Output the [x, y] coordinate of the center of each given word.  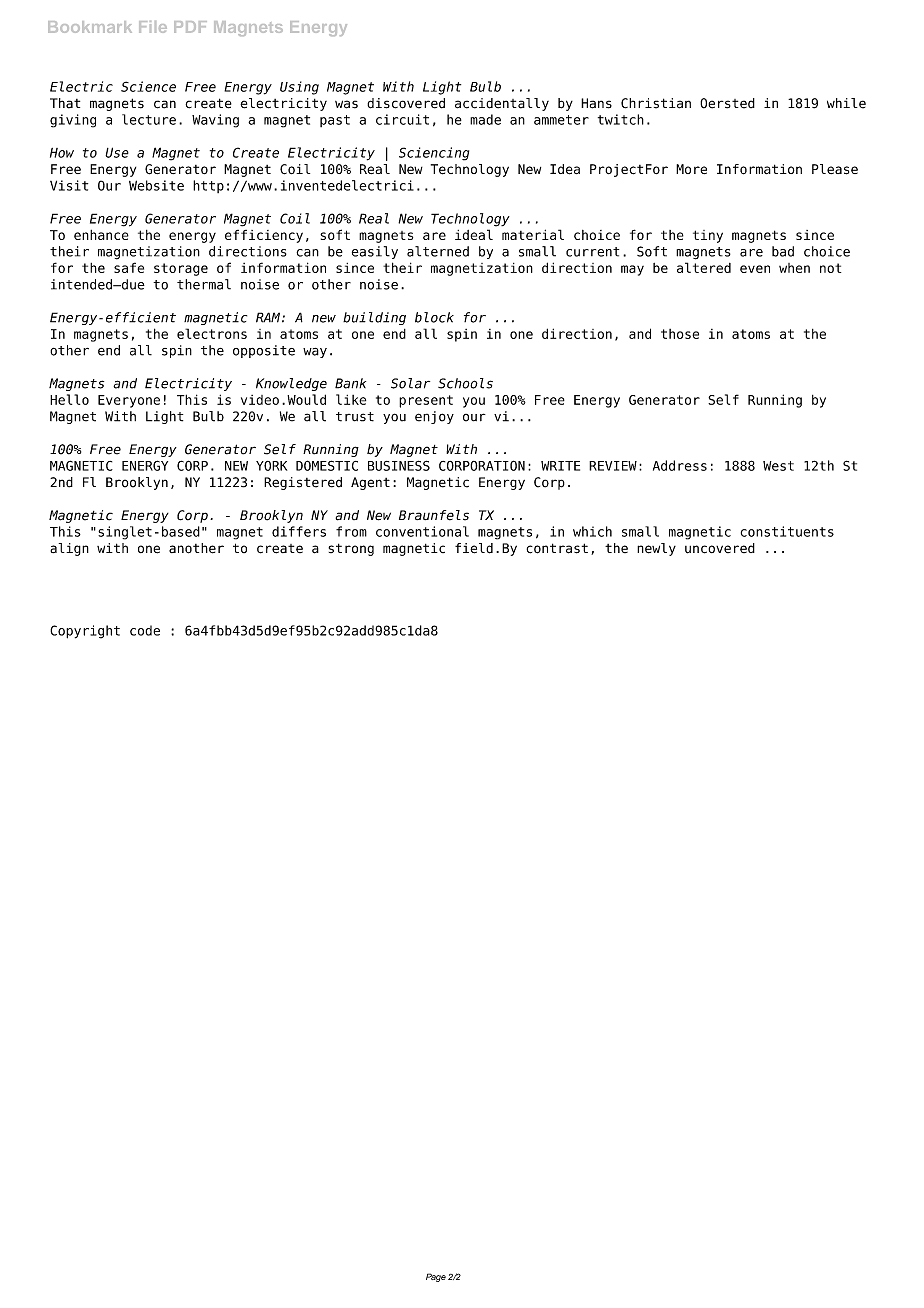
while [846, 103]
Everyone [129, 401]
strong [351, 549]
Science [148, 86]
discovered [406, 103]
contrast [557, 548]
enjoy [434, 417]
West [778, 466]
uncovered [720, 548]
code [145, 630]
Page [436, 1277]
